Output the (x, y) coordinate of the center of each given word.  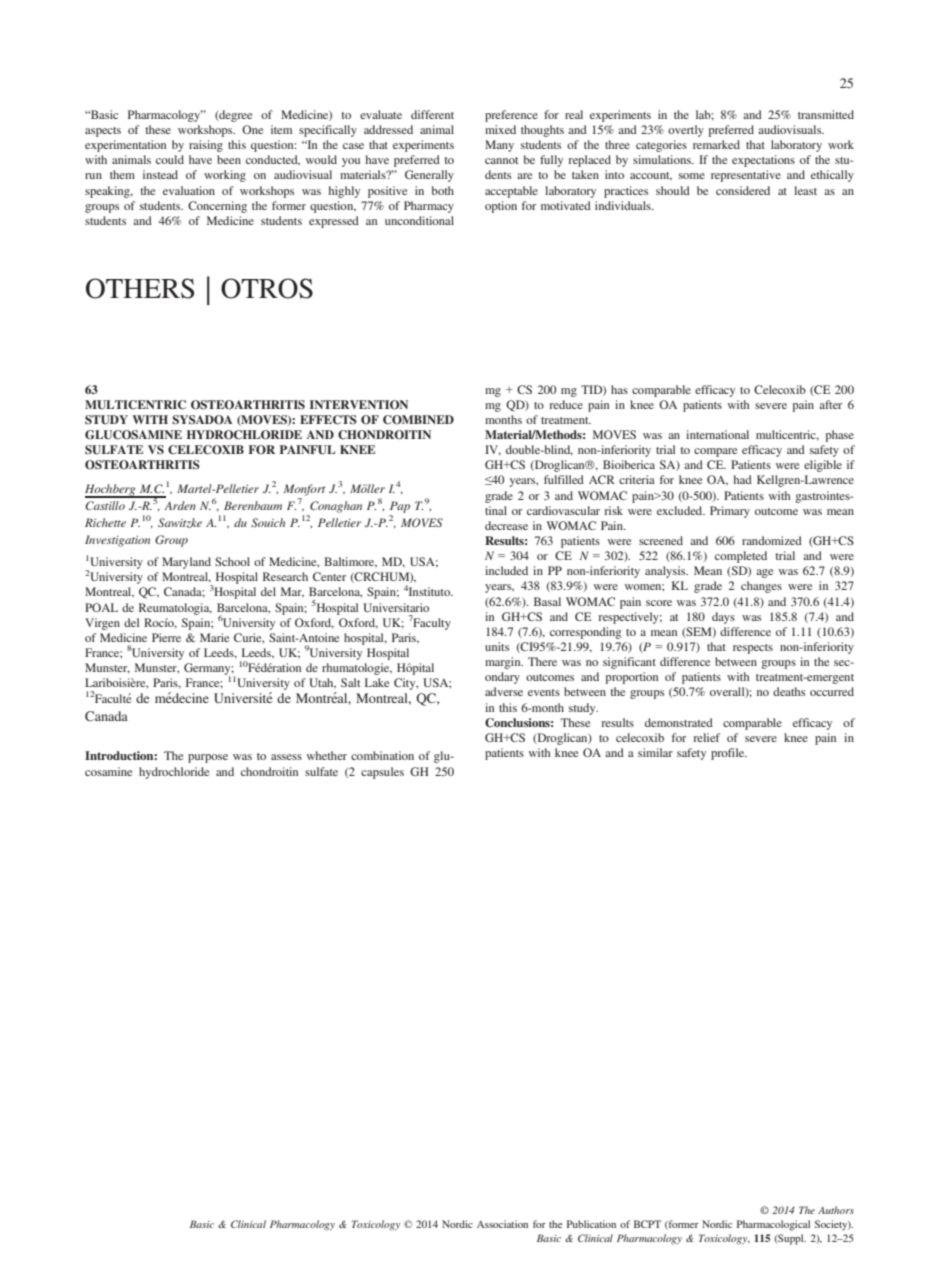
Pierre (166, 637)
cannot (502, 160)
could (170, 159)
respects (753, 649)
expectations (763, 161)
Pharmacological (773, 1225)
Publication (591, 1224)
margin (504, 663)
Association (502, 1224)
